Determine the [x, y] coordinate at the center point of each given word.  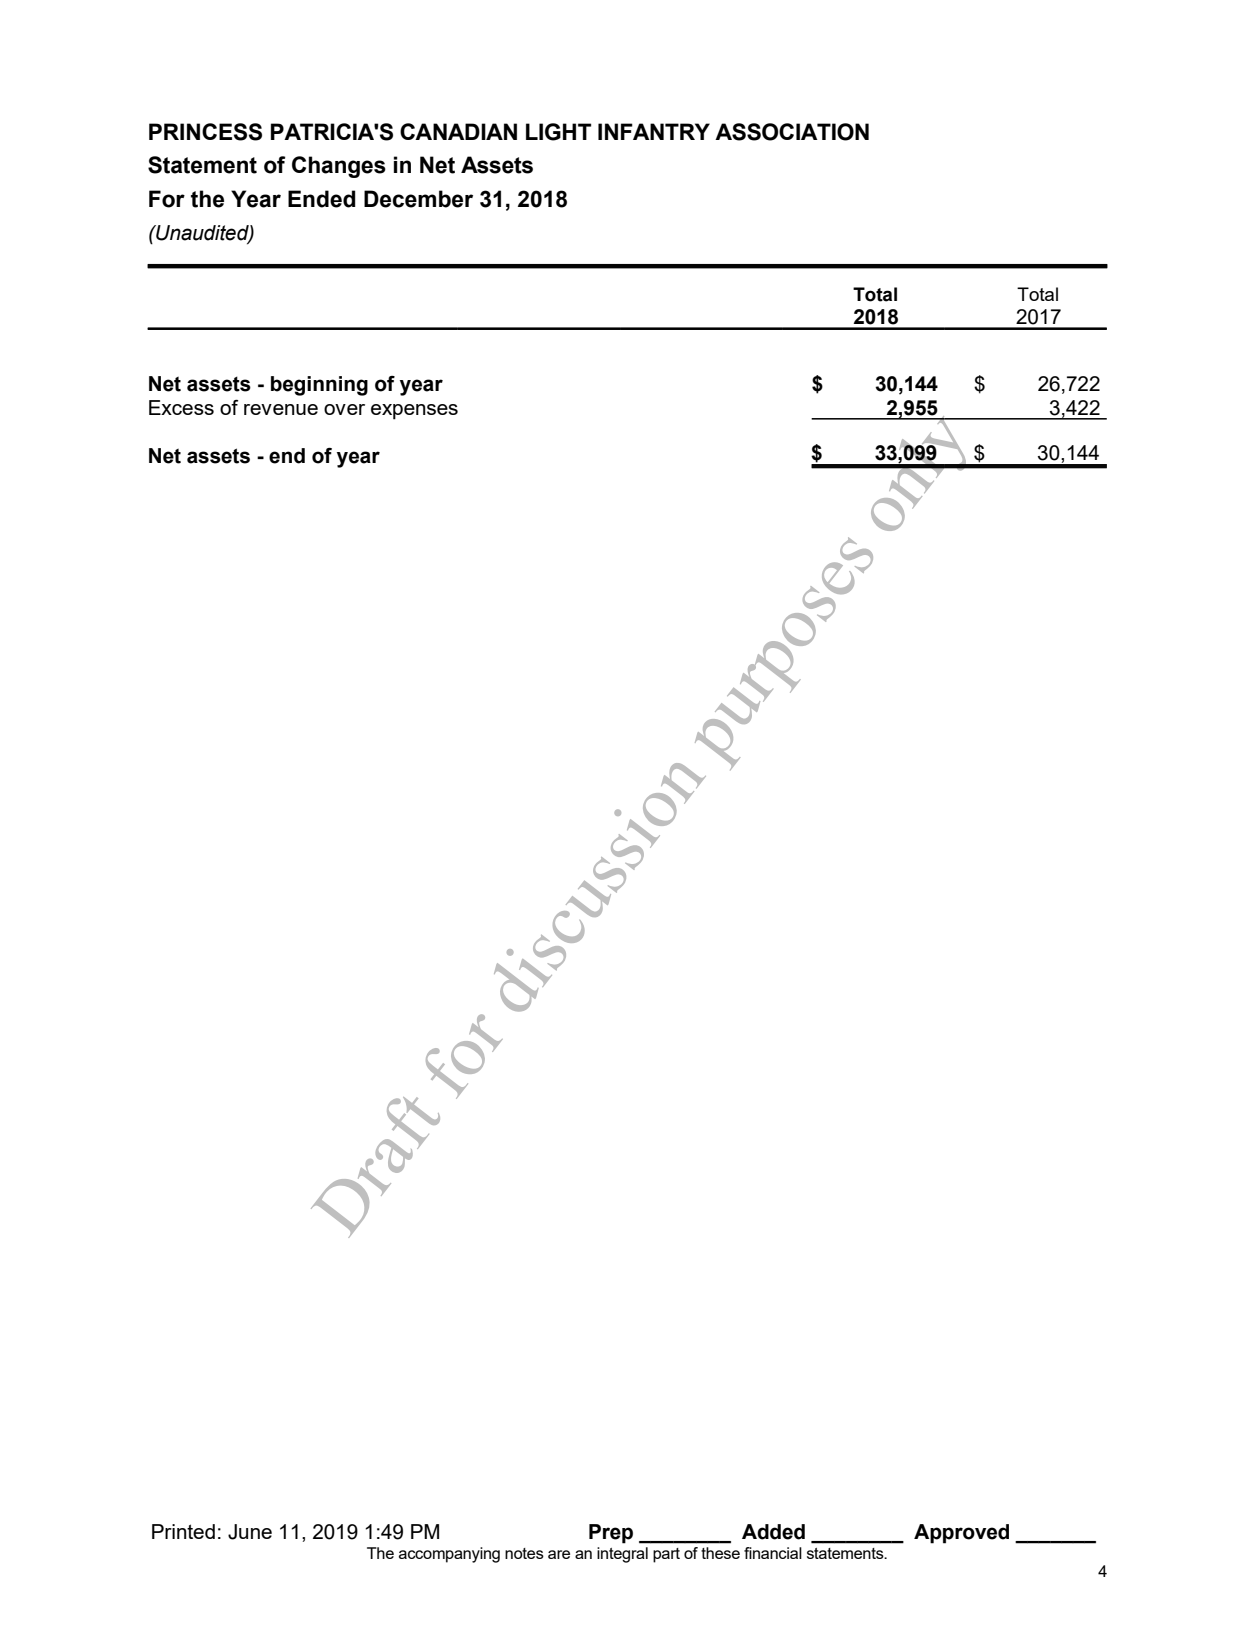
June [250, 1532]
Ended [322, 199]
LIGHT [558, 132]
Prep [611, 1534]
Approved [961, 1534]
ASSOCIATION [792, 132]
